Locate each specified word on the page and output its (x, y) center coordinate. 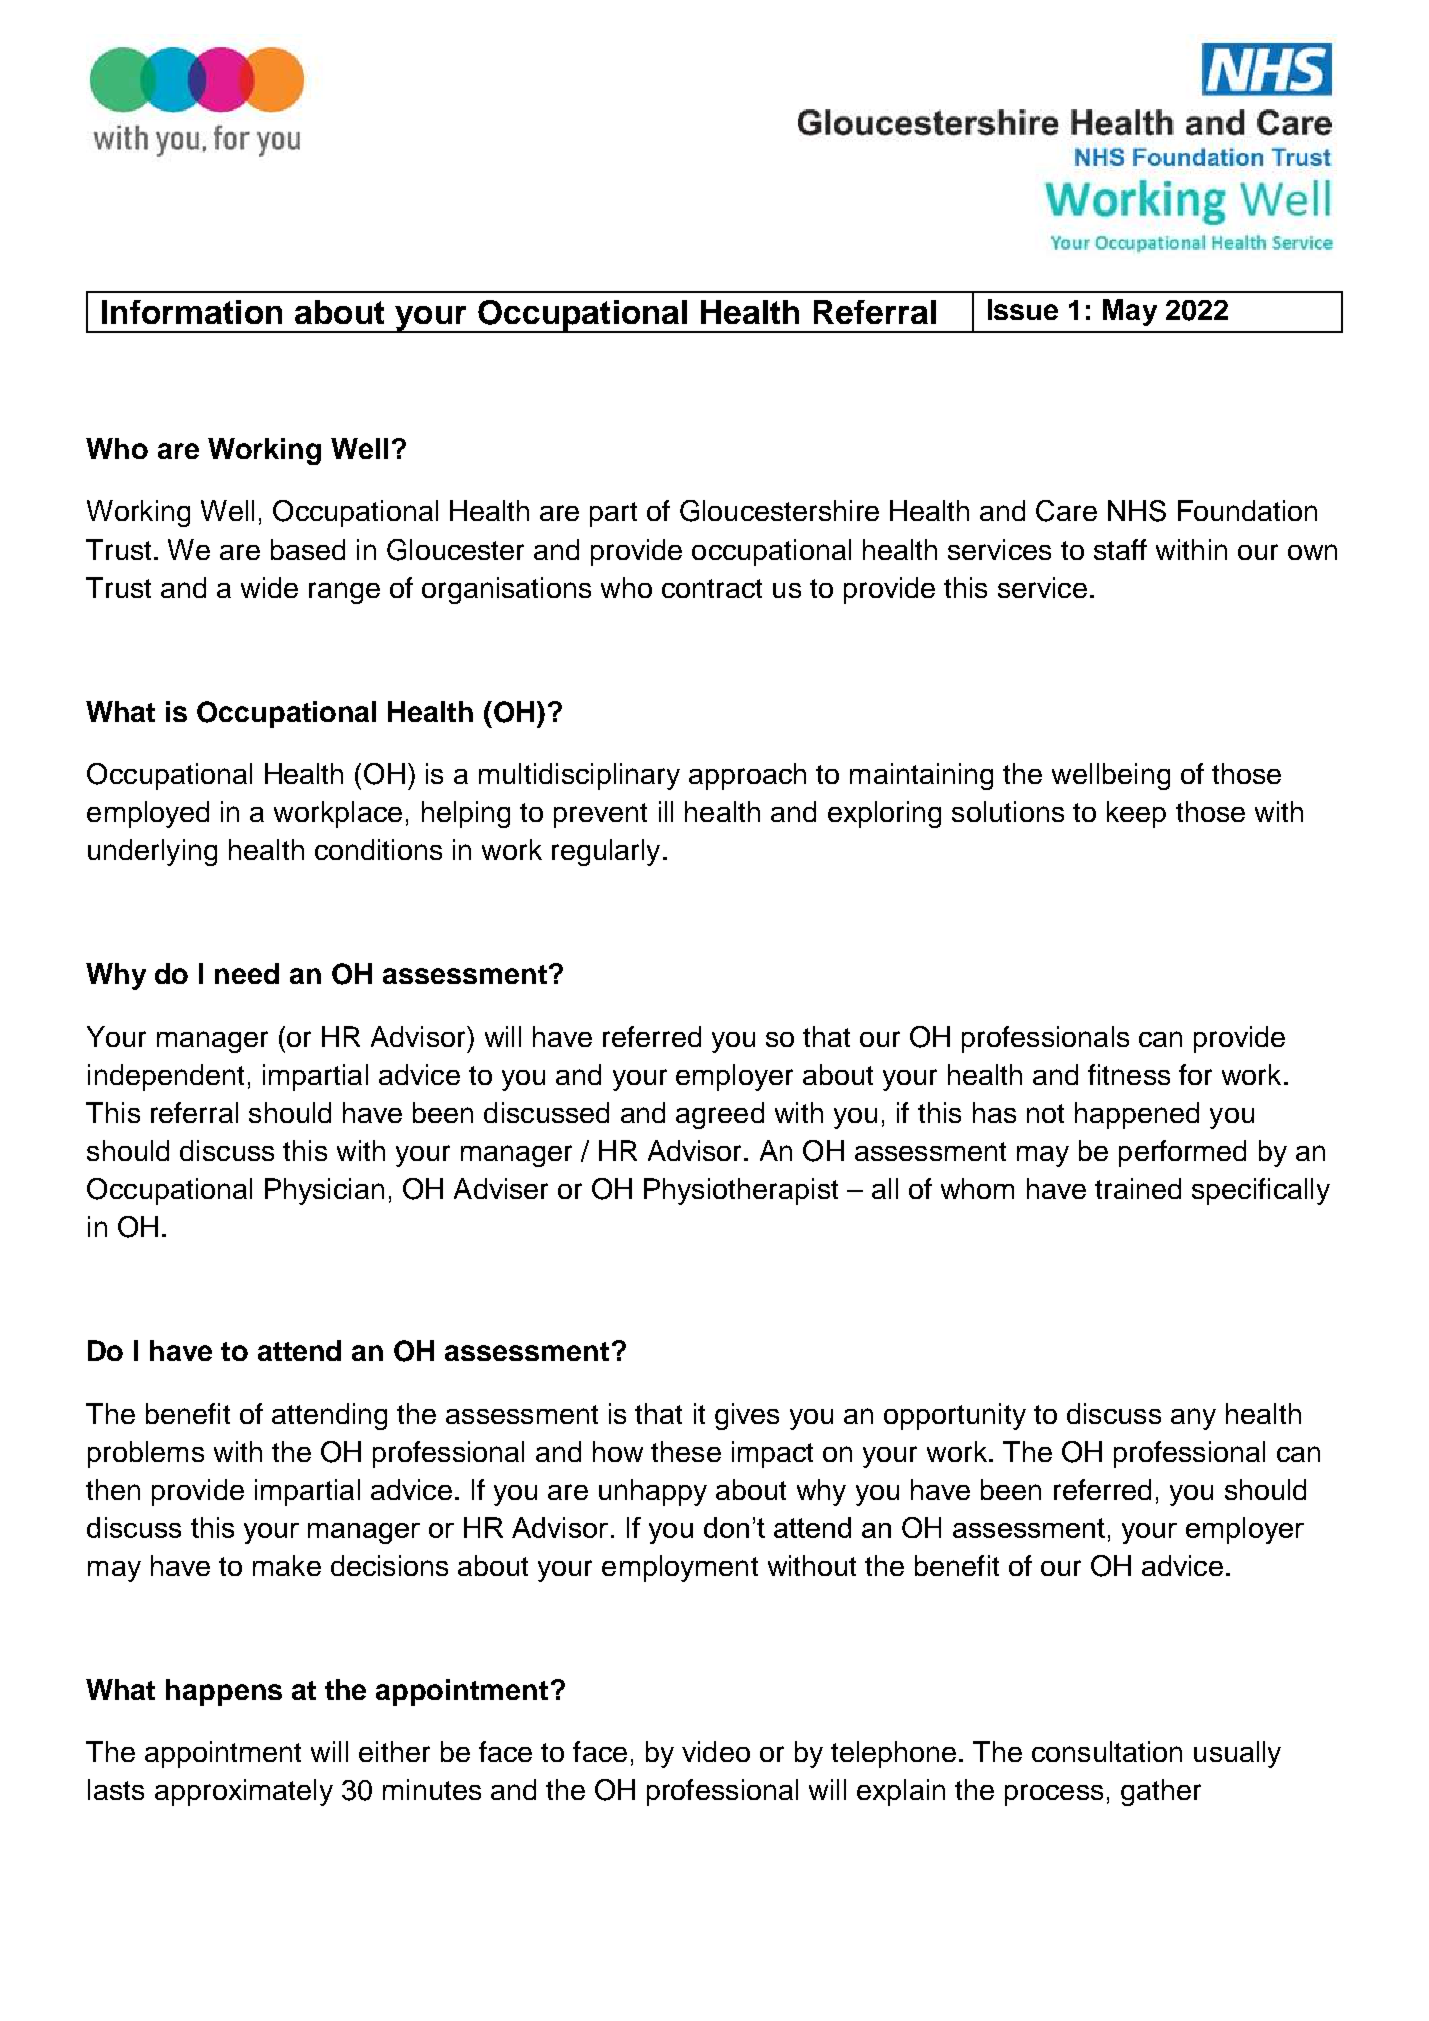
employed (148, 814)
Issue (1023, 309)
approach (747, 776)
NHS (1137, 511)
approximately (244, 1792)
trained (1138, 1188)
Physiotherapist (741, 1191)
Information (192, 312)
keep (1136, 814)
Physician (324, 1191)
